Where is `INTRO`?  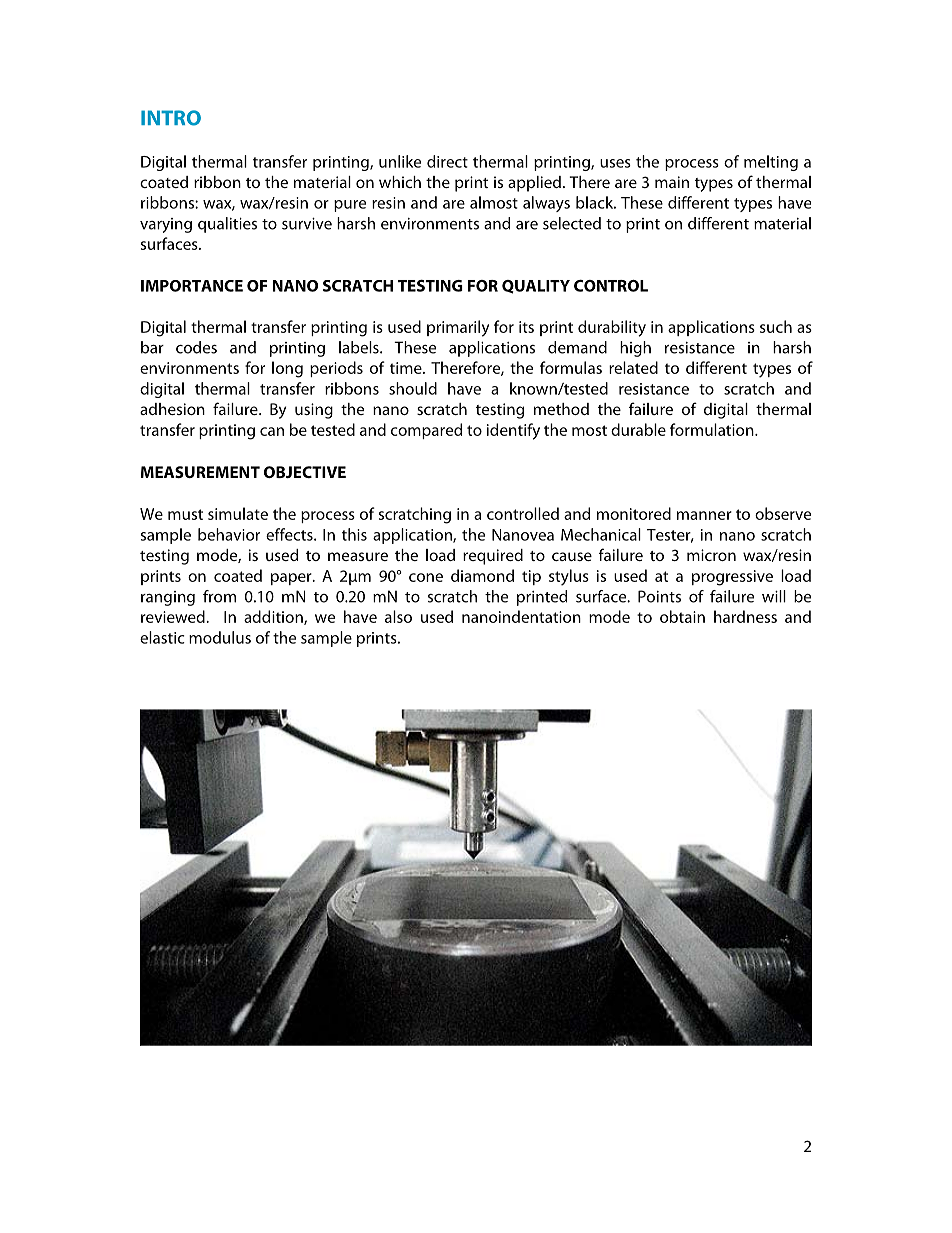
INTRO is located at coordinates (171, 118).
